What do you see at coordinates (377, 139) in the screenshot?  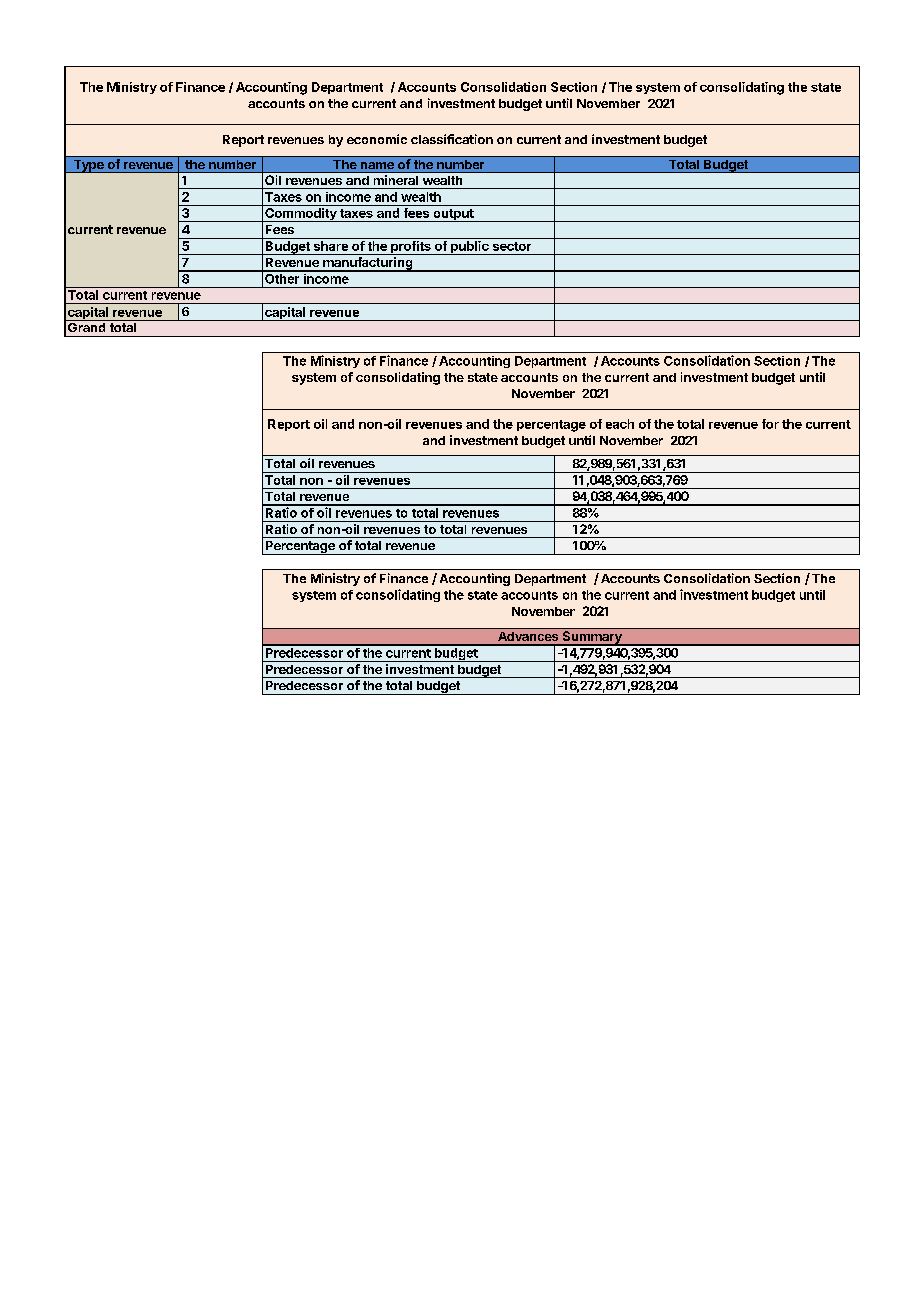 I see `economic` at bounding box center [377, 139].
